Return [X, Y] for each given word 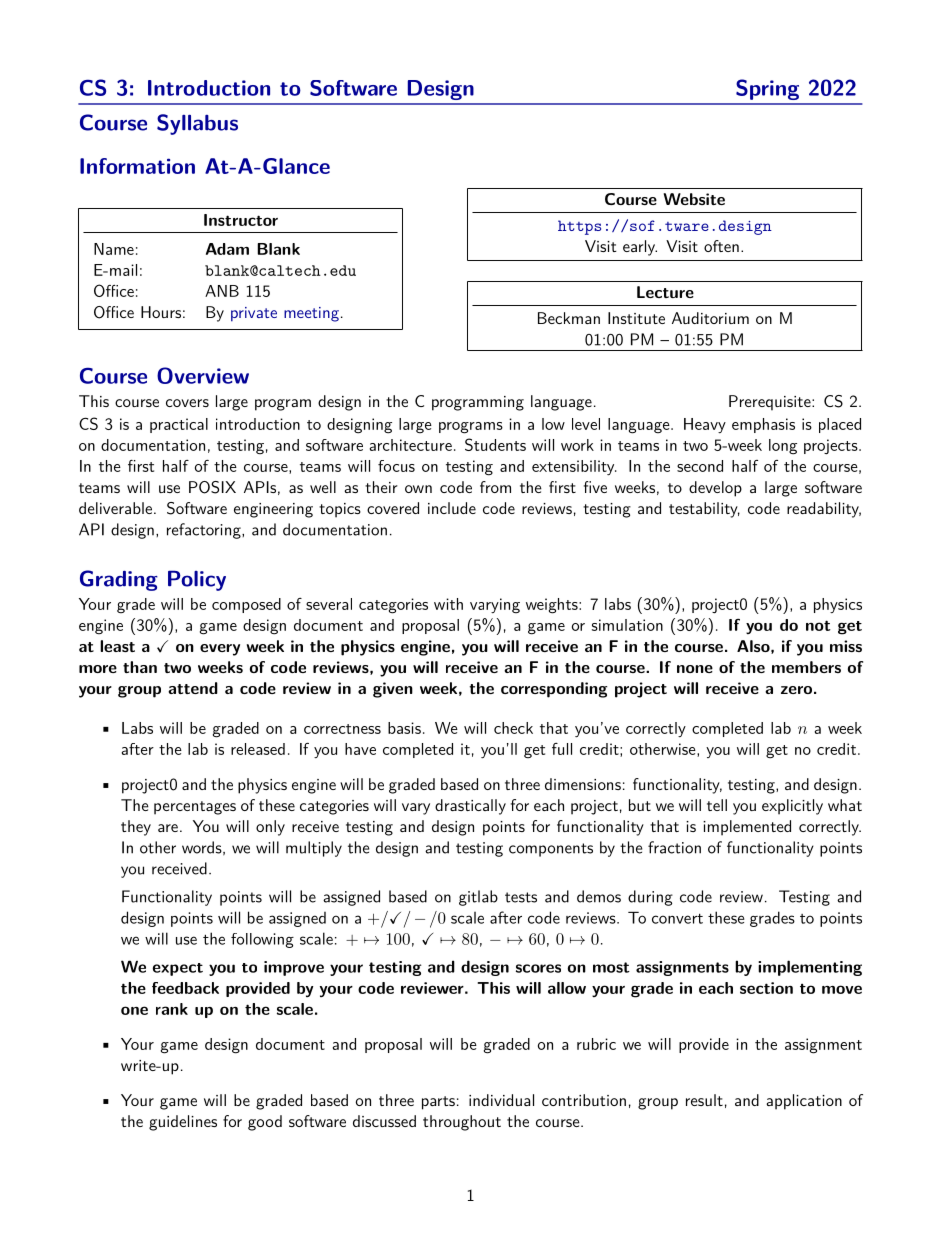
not [818, 625]
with [448, 604]
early [640, 248]
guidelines [183, 1123]
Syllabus [197, 124]
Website [694, 199]
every [220, 650]
